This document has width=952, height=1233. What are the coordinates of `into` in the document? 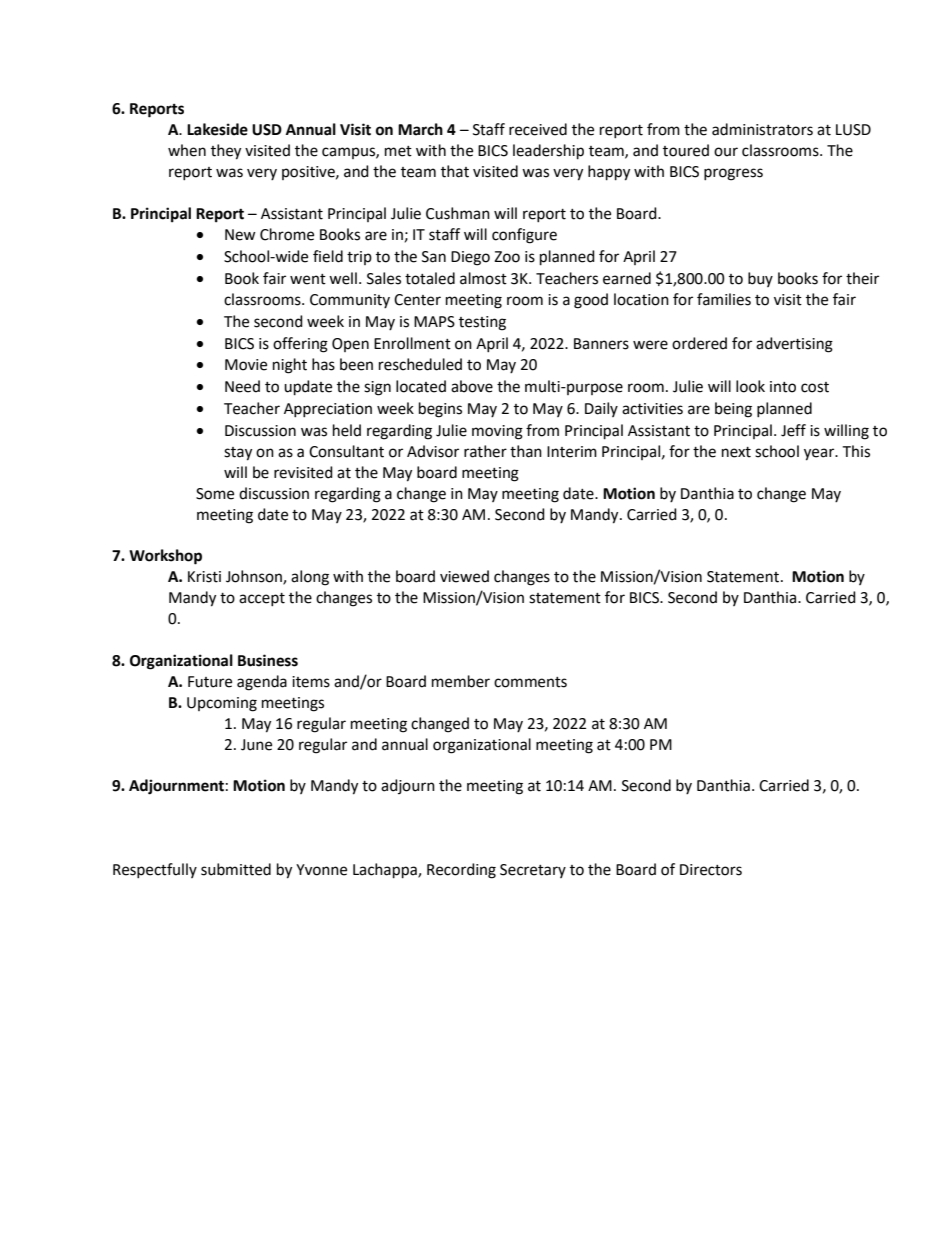 It's located at (783, 387).
